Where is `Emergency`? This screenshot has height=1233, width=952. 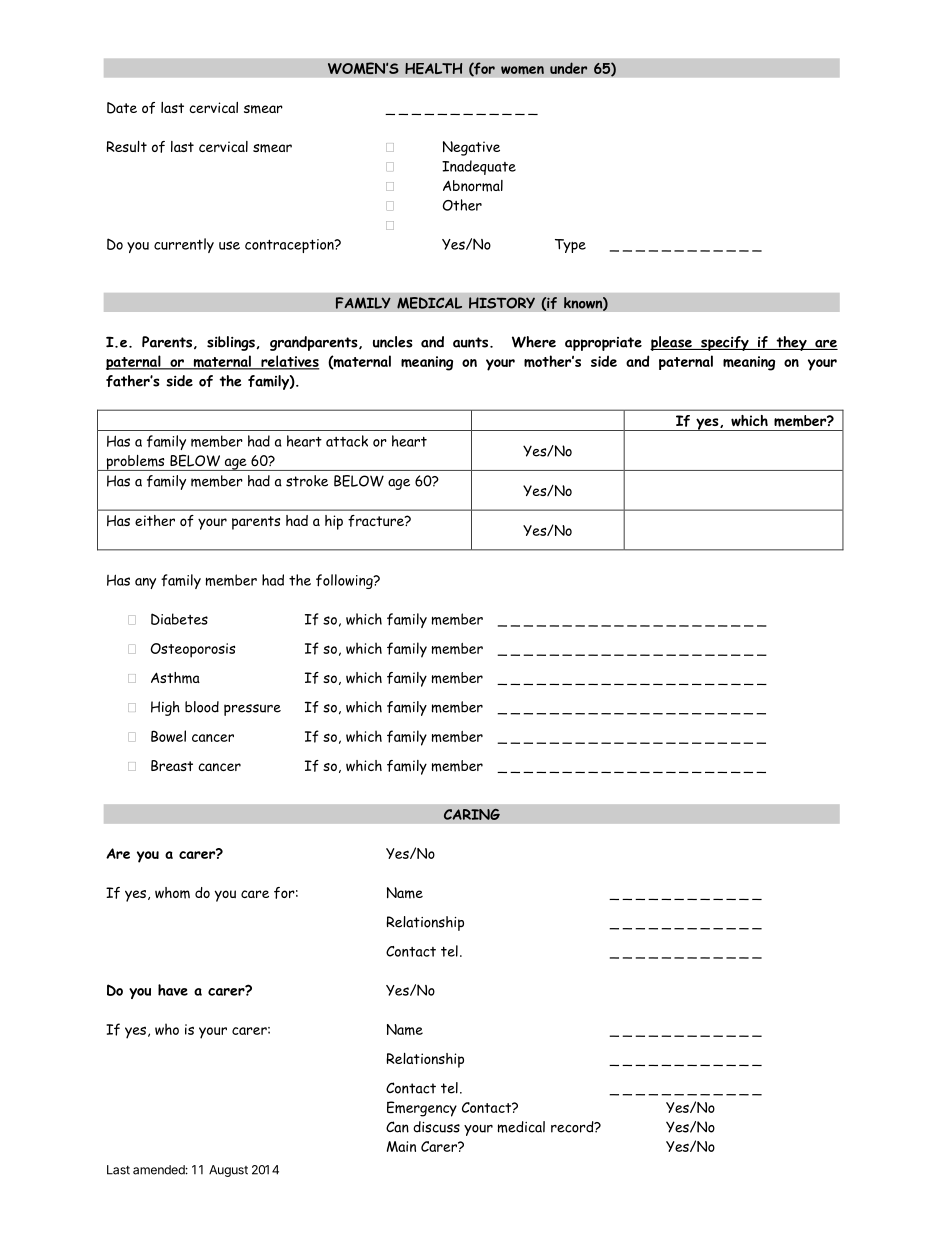 Emergency is located at coordinates (422, 1109).
